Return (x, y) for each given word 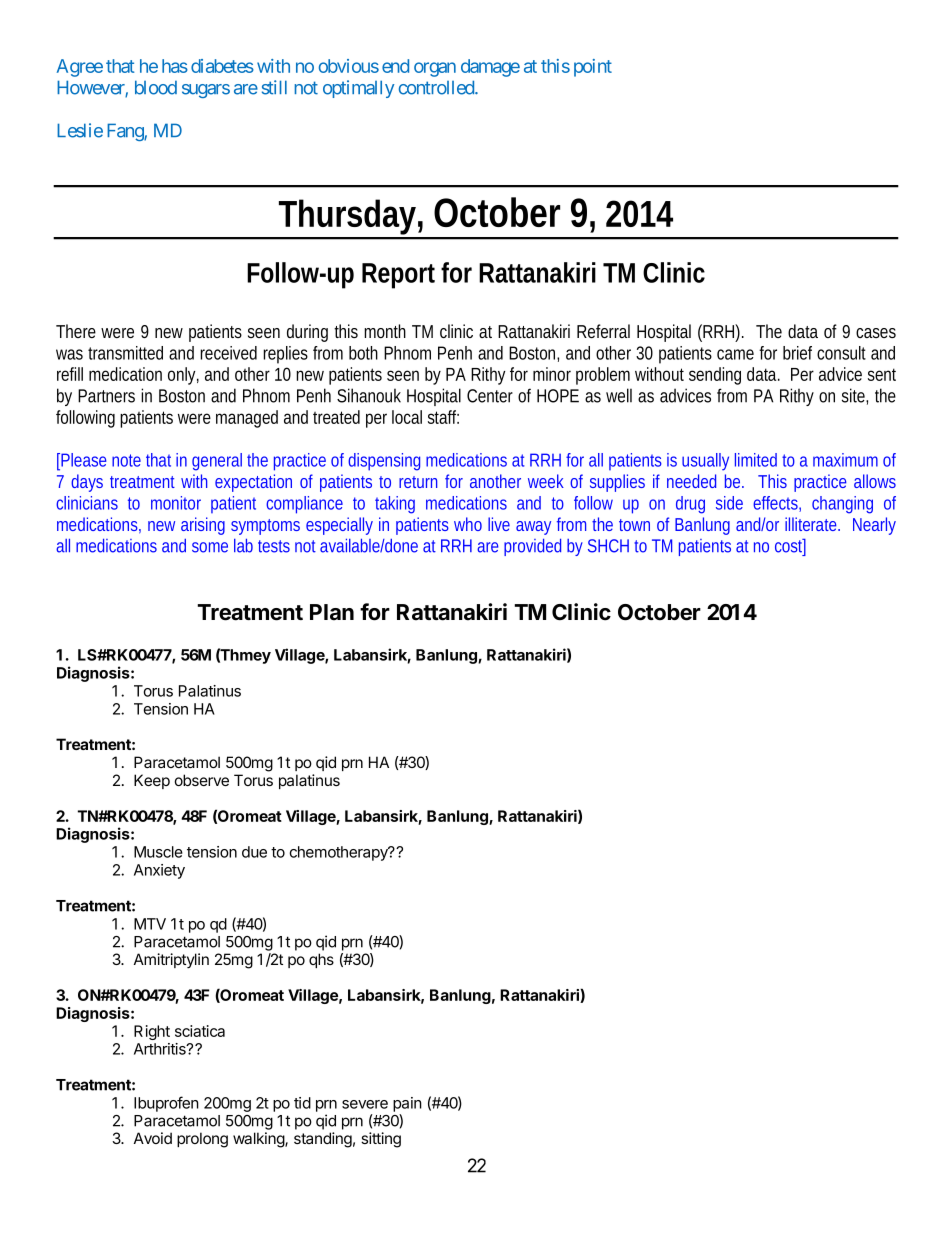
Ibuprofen (166, 1104)
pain (407, 1104)
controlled (437, 87)
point (593, 68)
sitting (381, 1140)
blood (156, 87)
